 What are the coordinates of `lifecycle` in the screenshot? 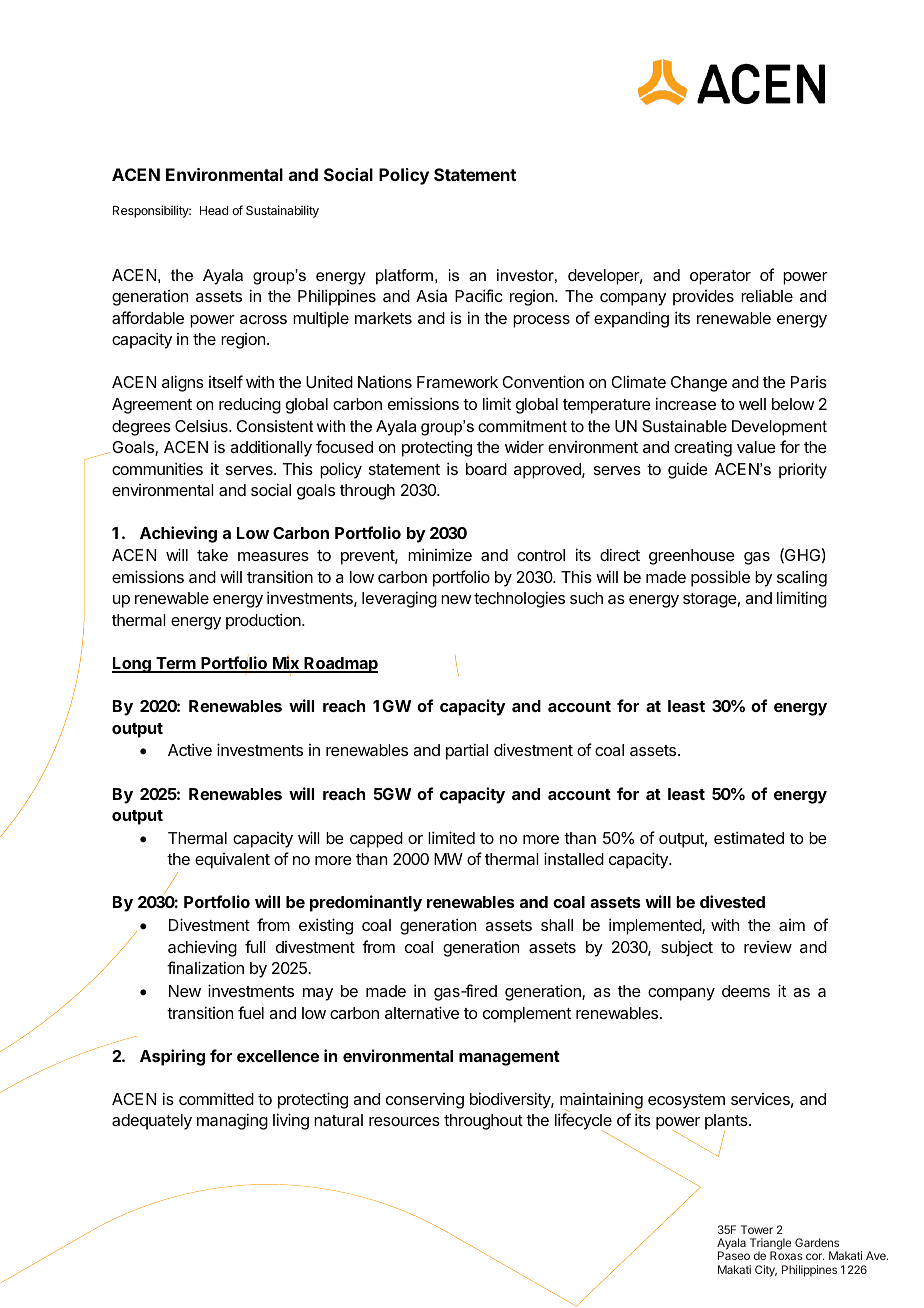 It's located at (583, 1123).
